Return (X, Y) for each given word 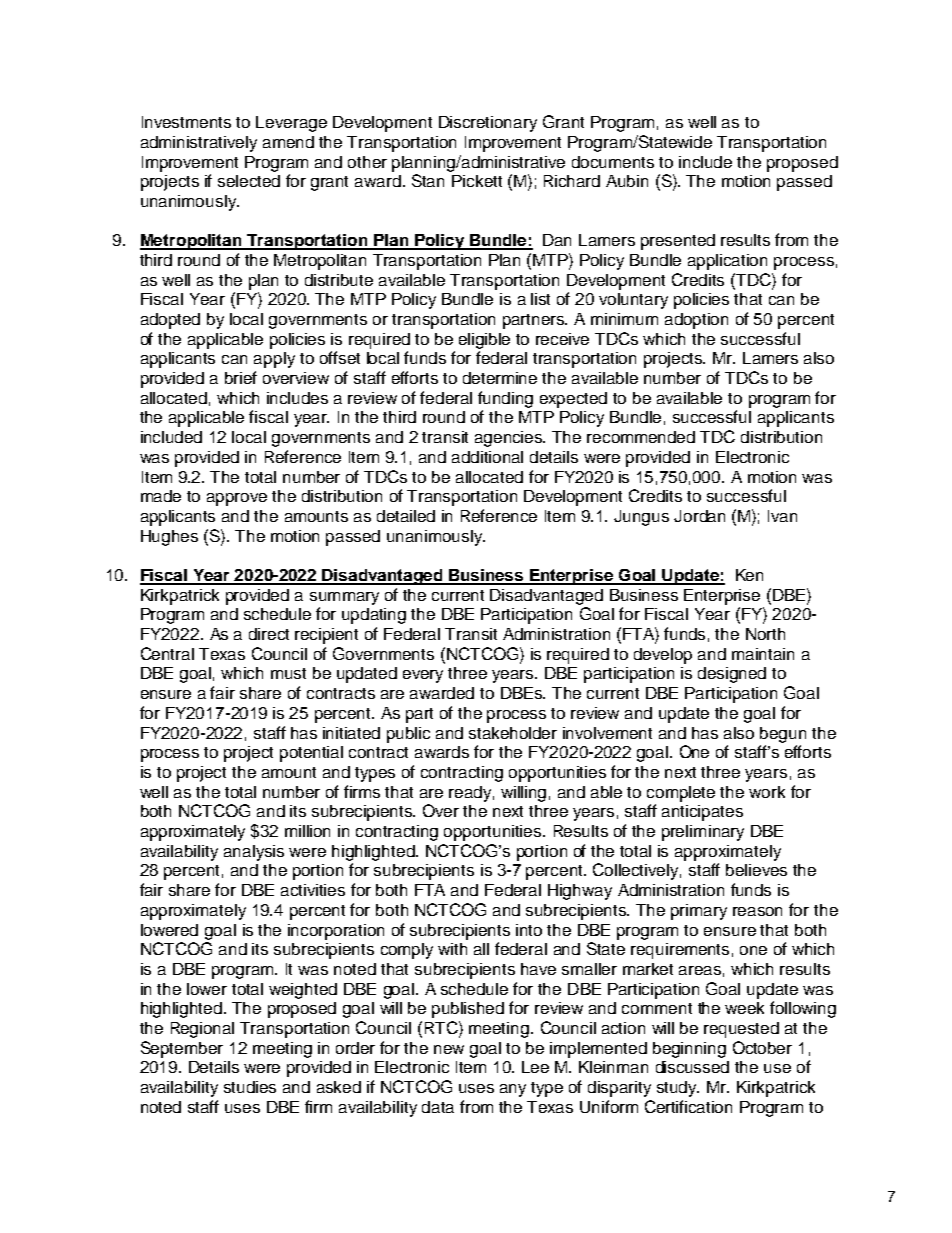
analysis (254, 853)
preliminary (703, 833)
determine (500, 378)
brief (241, 377)
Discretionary (488, 124)
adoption (696, 321)
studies (250, 1087)
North (765, 634)
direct (269, 634)
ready (471, 794)
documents (613, 162)
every (423, 676)
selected (249, 181)
